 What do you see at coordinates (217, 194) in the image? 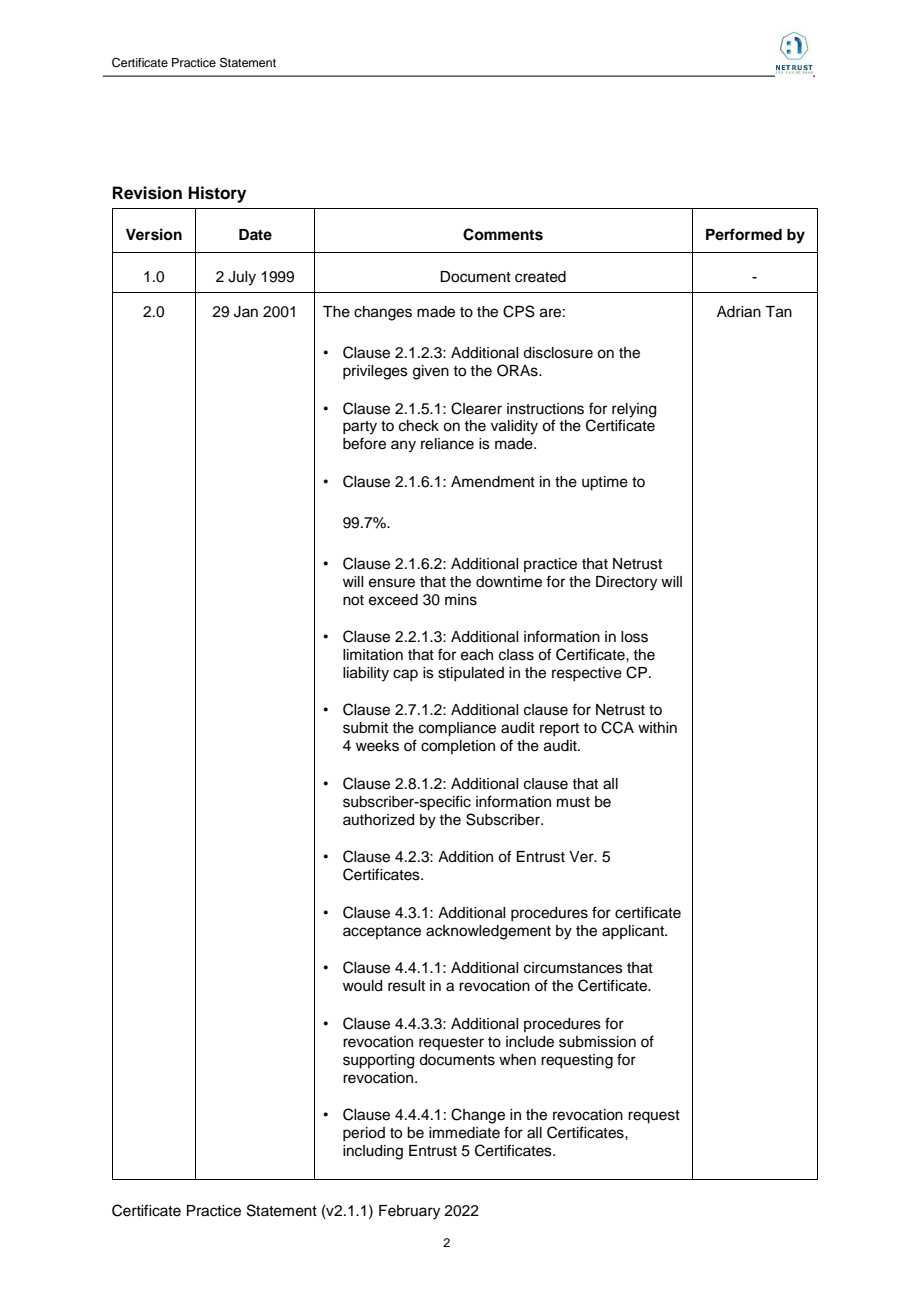
I see `History` at bounding box center [217, 194].
